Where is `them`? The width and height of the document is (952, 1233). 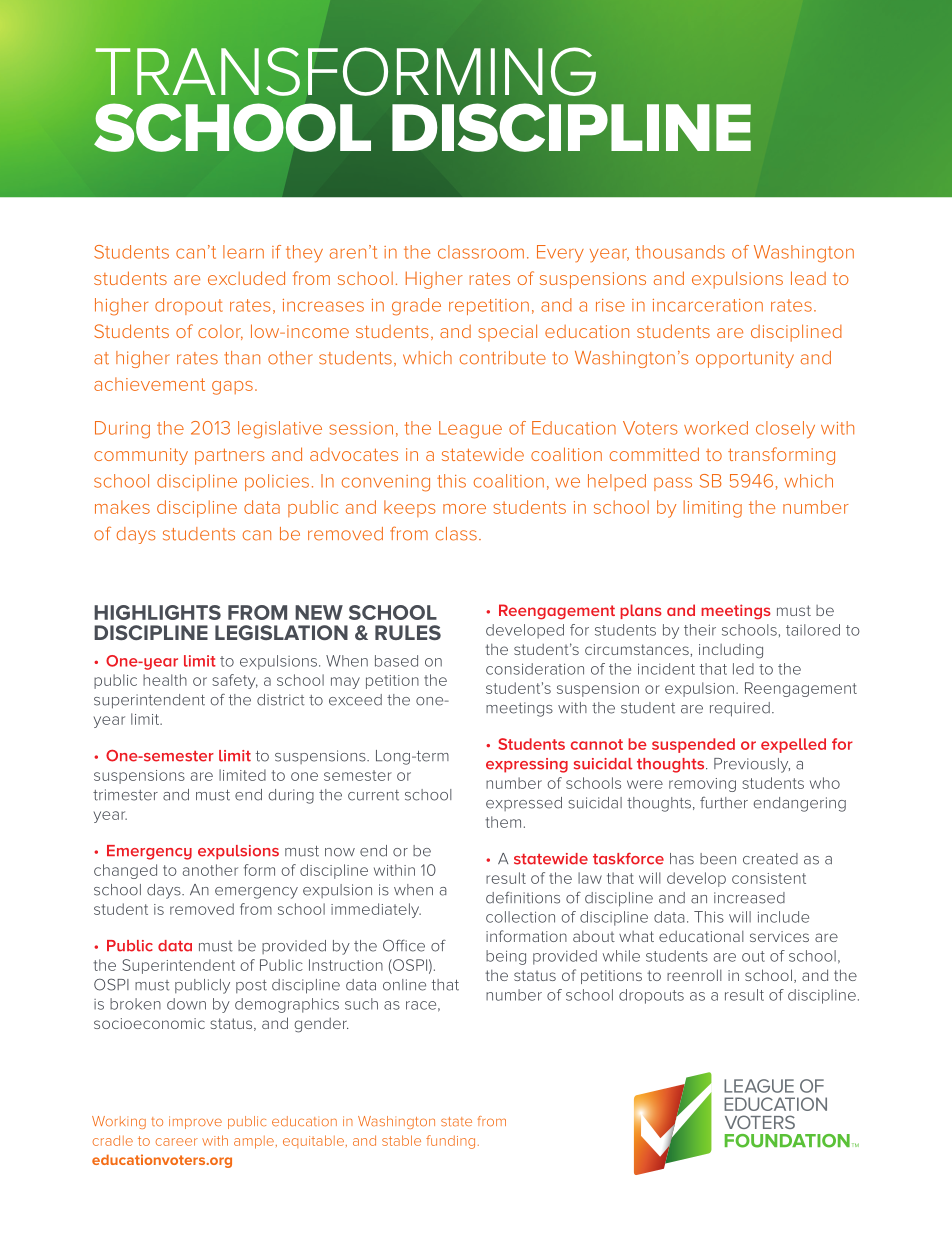
them is located at coordinates (503, 822).
